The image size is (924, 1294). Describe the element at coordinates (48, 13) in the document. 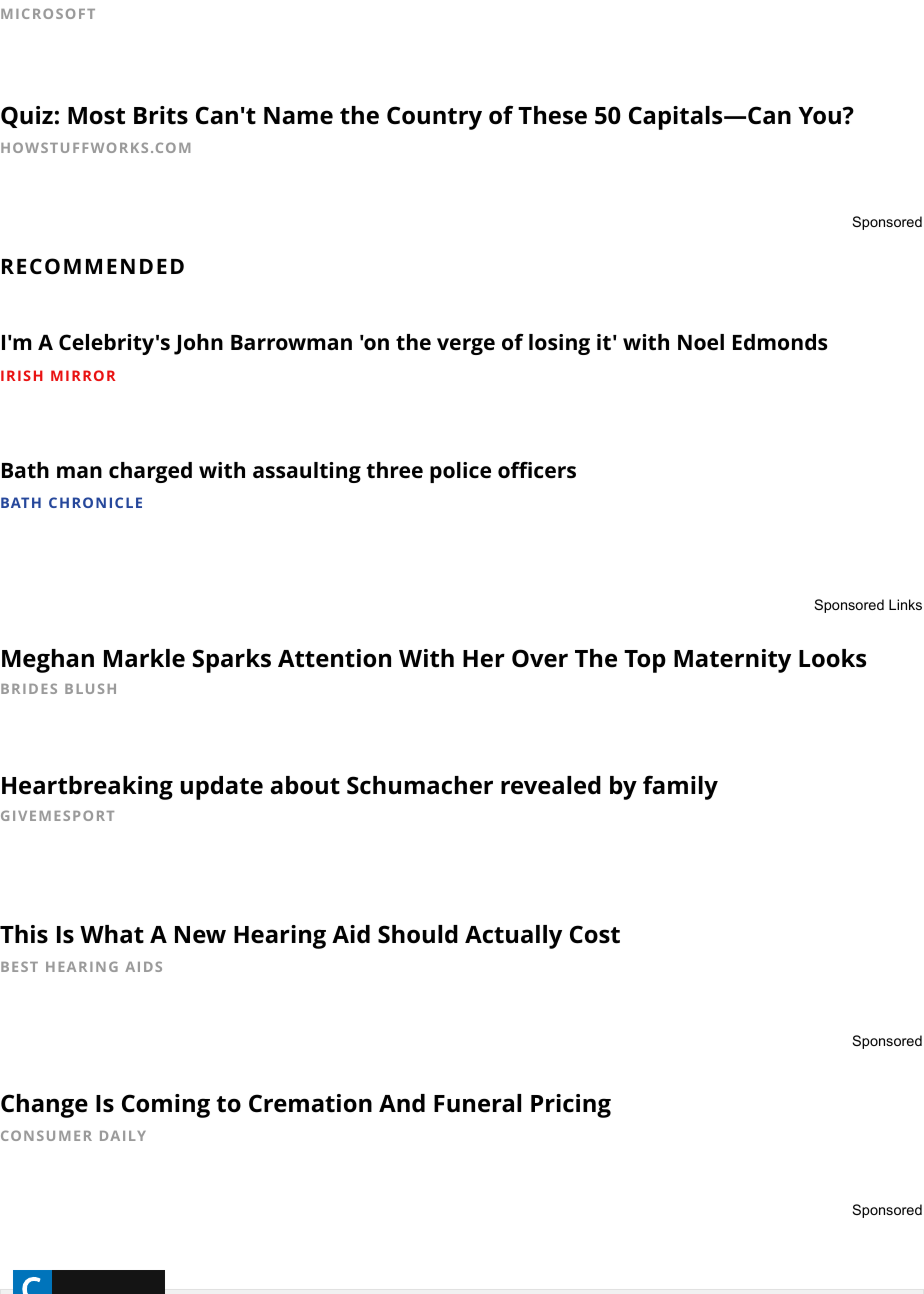

I see `MICROSOFT` at that location.
